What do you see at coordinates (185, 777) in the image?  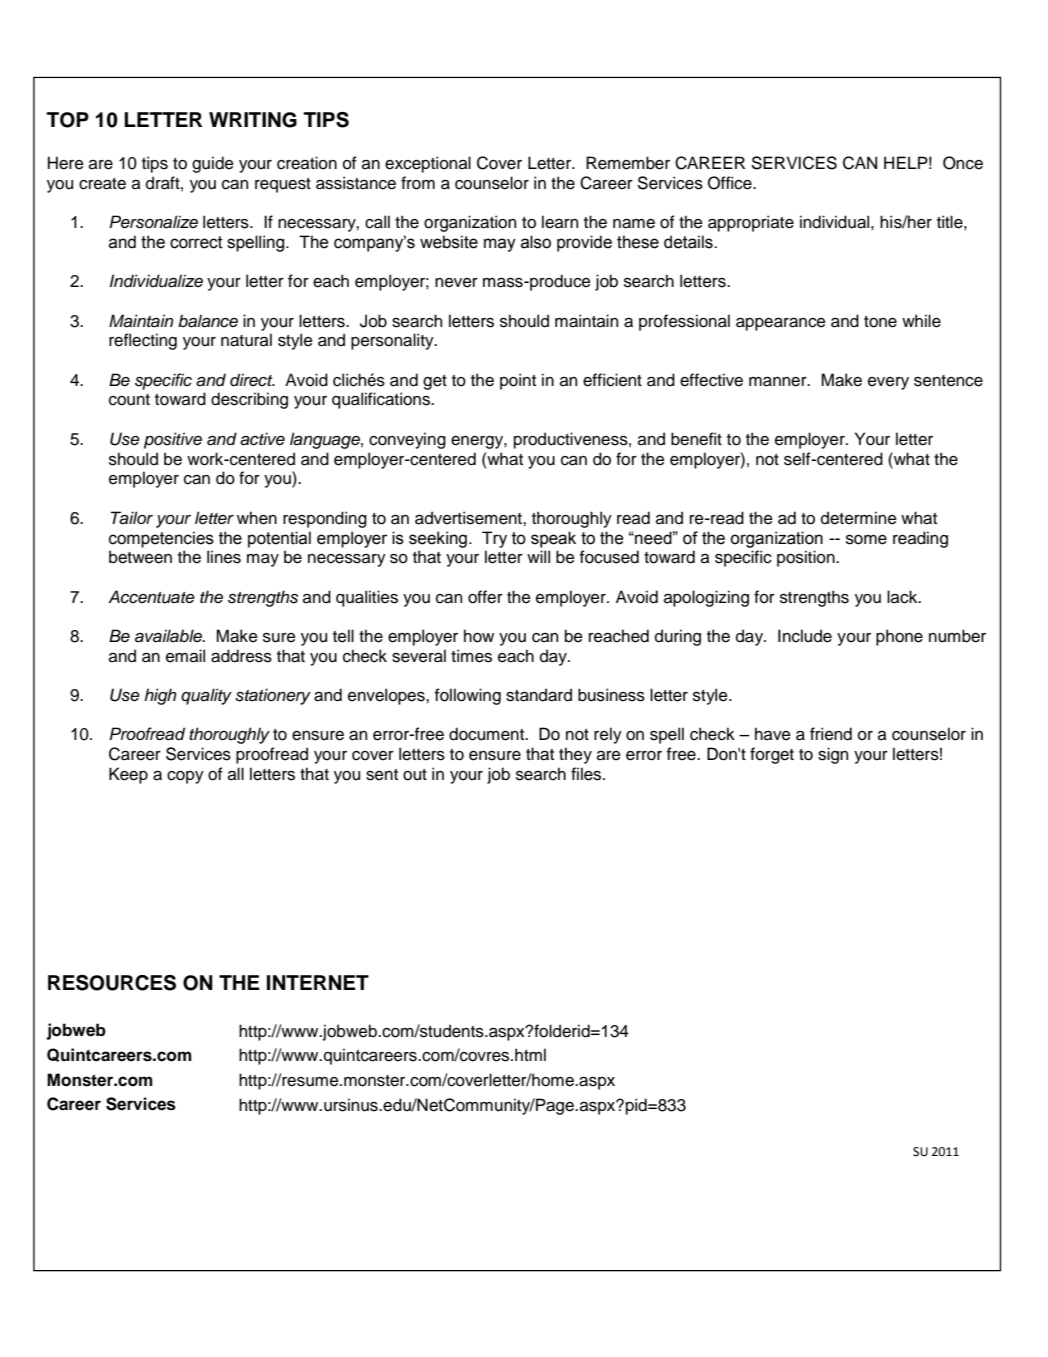 I see `copy` at bounding box center [185, 777].
